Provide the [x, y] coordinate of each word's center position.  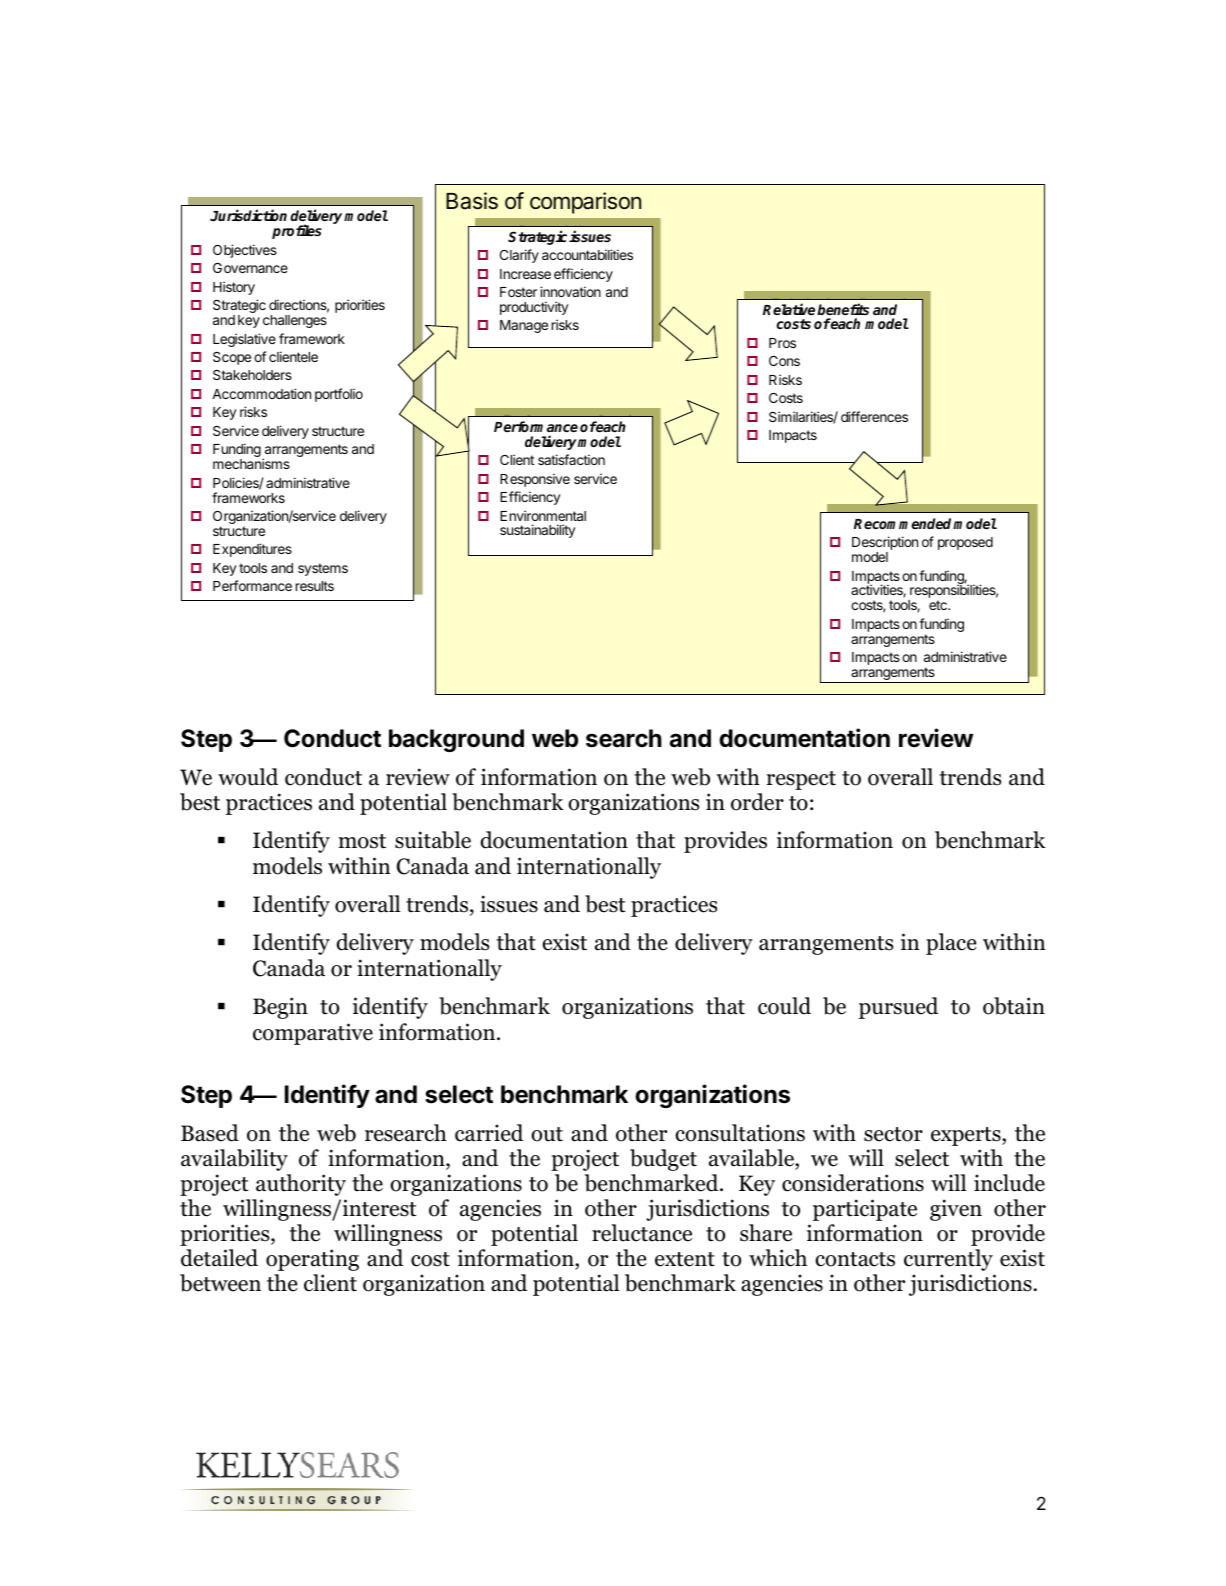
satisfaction [571, 459]
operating [312, 1260]
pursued [898, 1008]
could [784, 1006]
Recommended [904, 523]
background [456, 740]
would [248, 777]
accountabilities [587, 254]
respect [801, 780]
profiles [297, 231]
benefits [843, 309]
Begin [280, 1008]
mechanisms [251, 463]
